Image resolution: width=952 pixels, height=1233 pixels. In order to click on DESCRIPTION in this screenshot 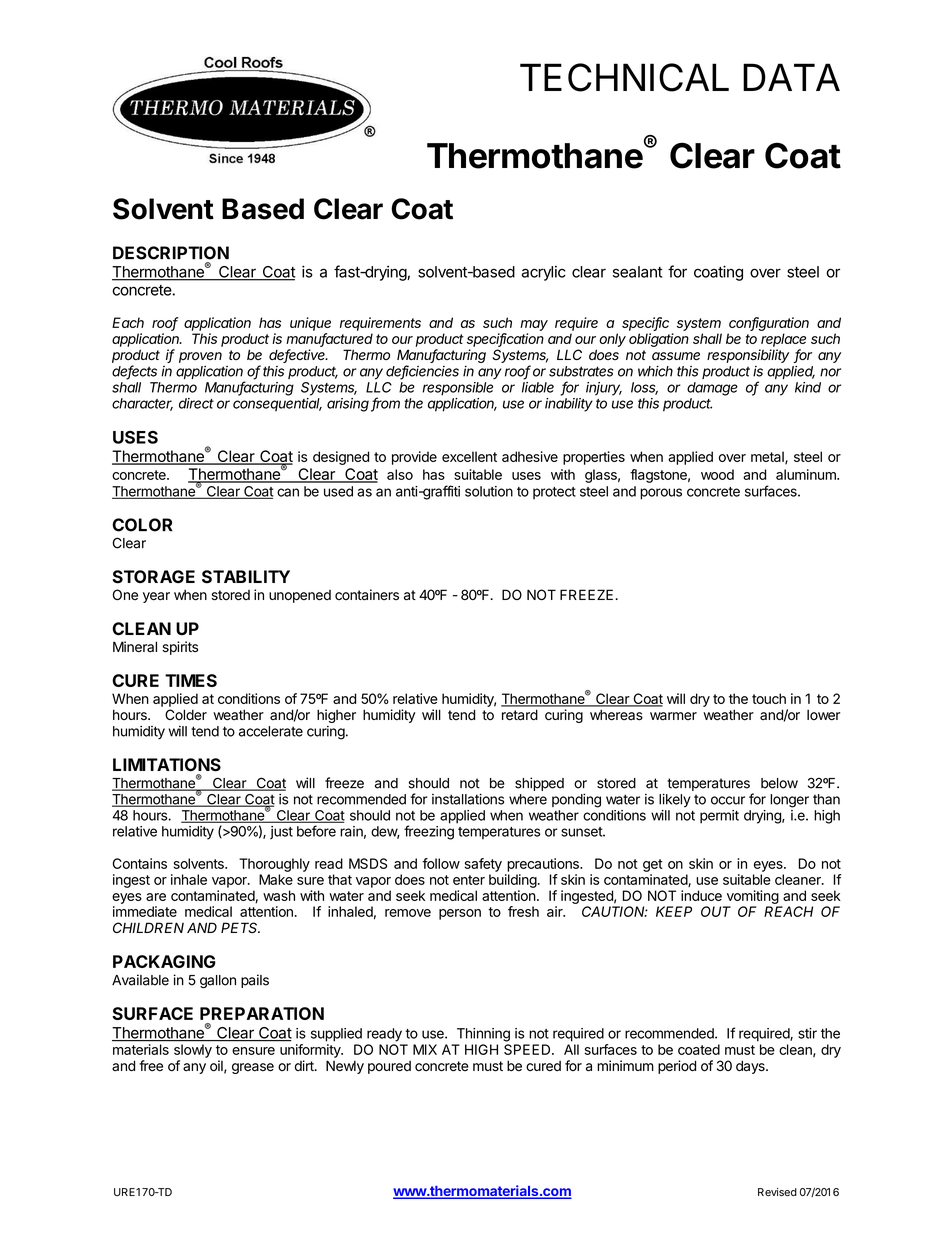, I will do `click(171, 253)`.
